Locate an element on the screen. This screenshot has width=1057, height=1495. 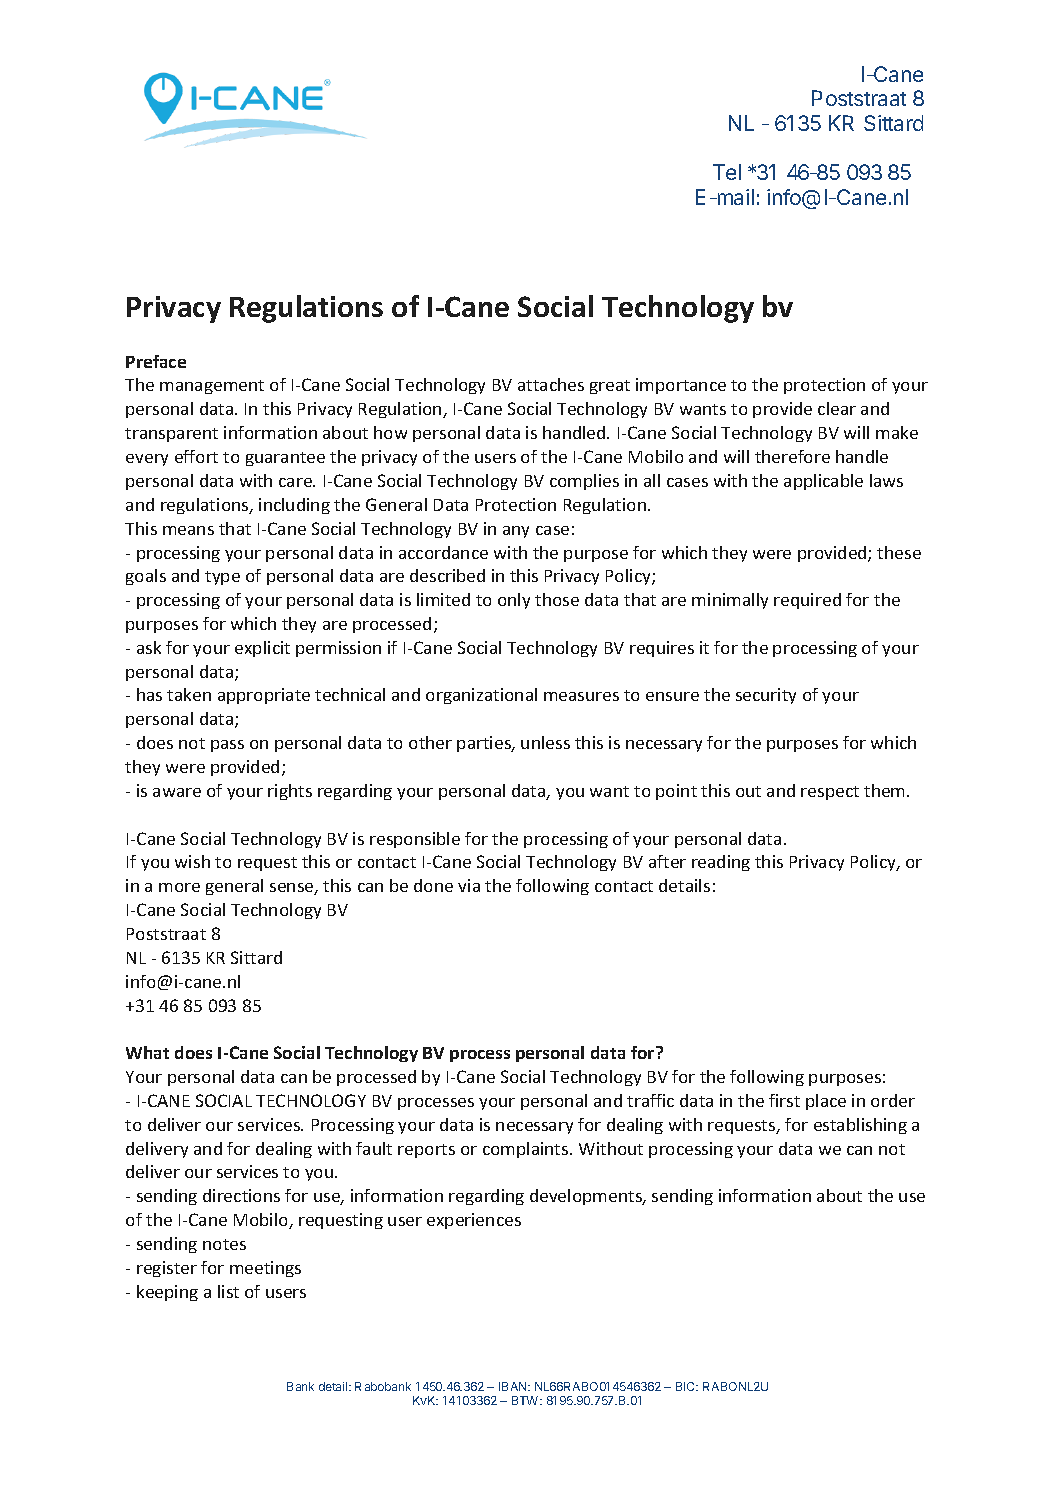
clear is located at coordinates (837, 408).
